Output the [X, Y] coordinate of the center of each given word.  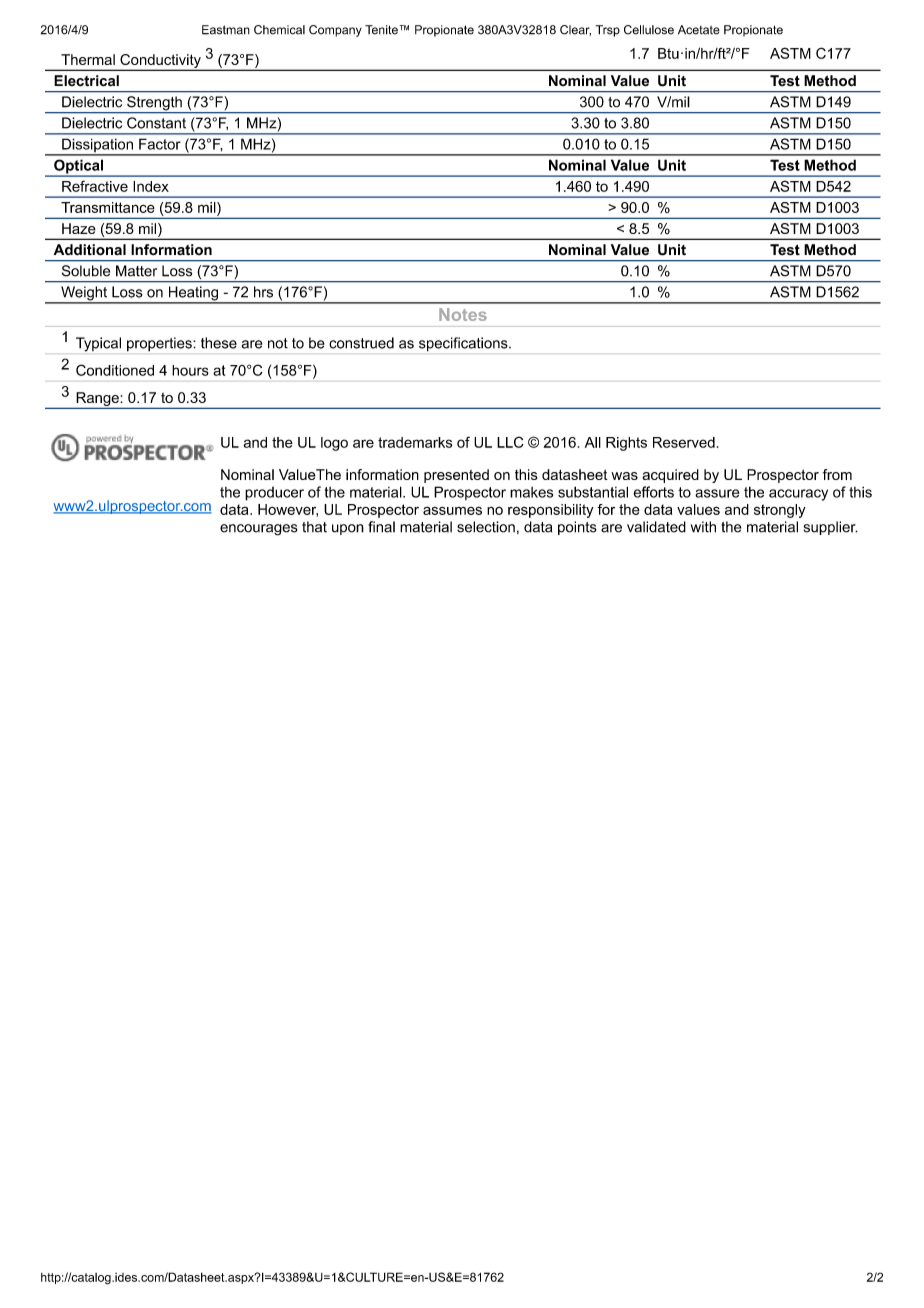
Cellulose [649, 30]
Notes [463, 314]
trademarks [415, 442]
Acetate [699, 30]
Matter [136, 271]
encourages [259, 530]
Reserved [684, 442]
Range [97, 400]
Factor [160, 144]
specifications [464, 344]
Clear [575, 30]
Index [151, 186]
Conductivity [160, 62]
